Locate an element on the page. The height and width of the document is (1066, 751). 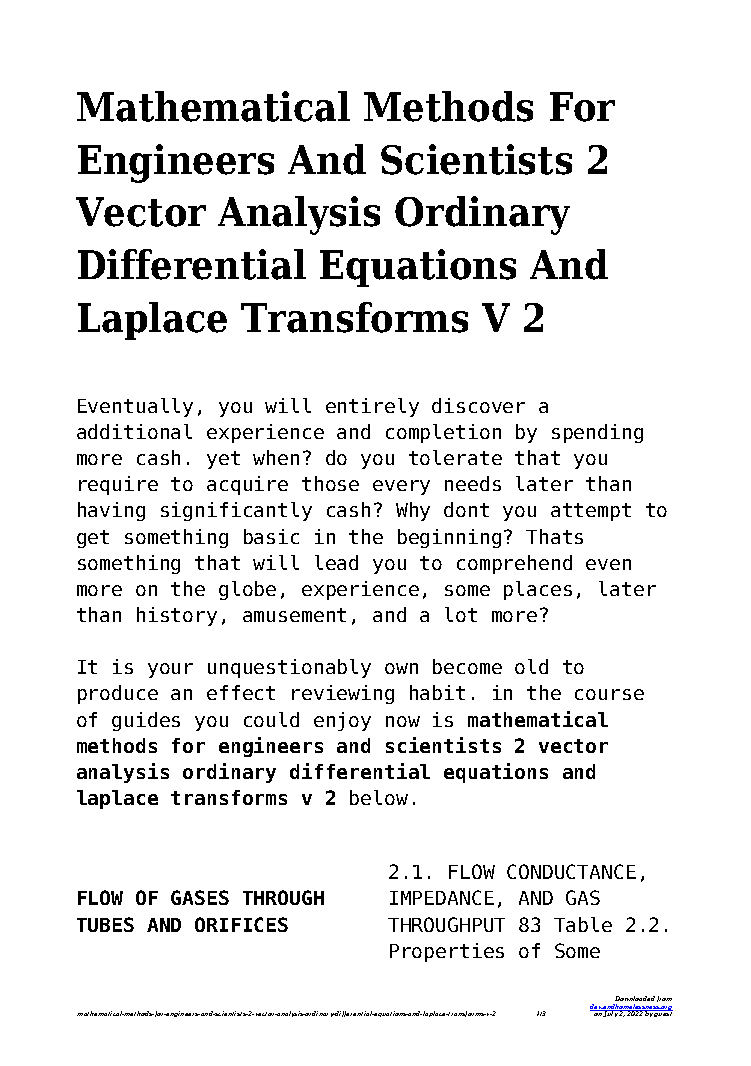
reviewing is located at coordinates (343, 694).
